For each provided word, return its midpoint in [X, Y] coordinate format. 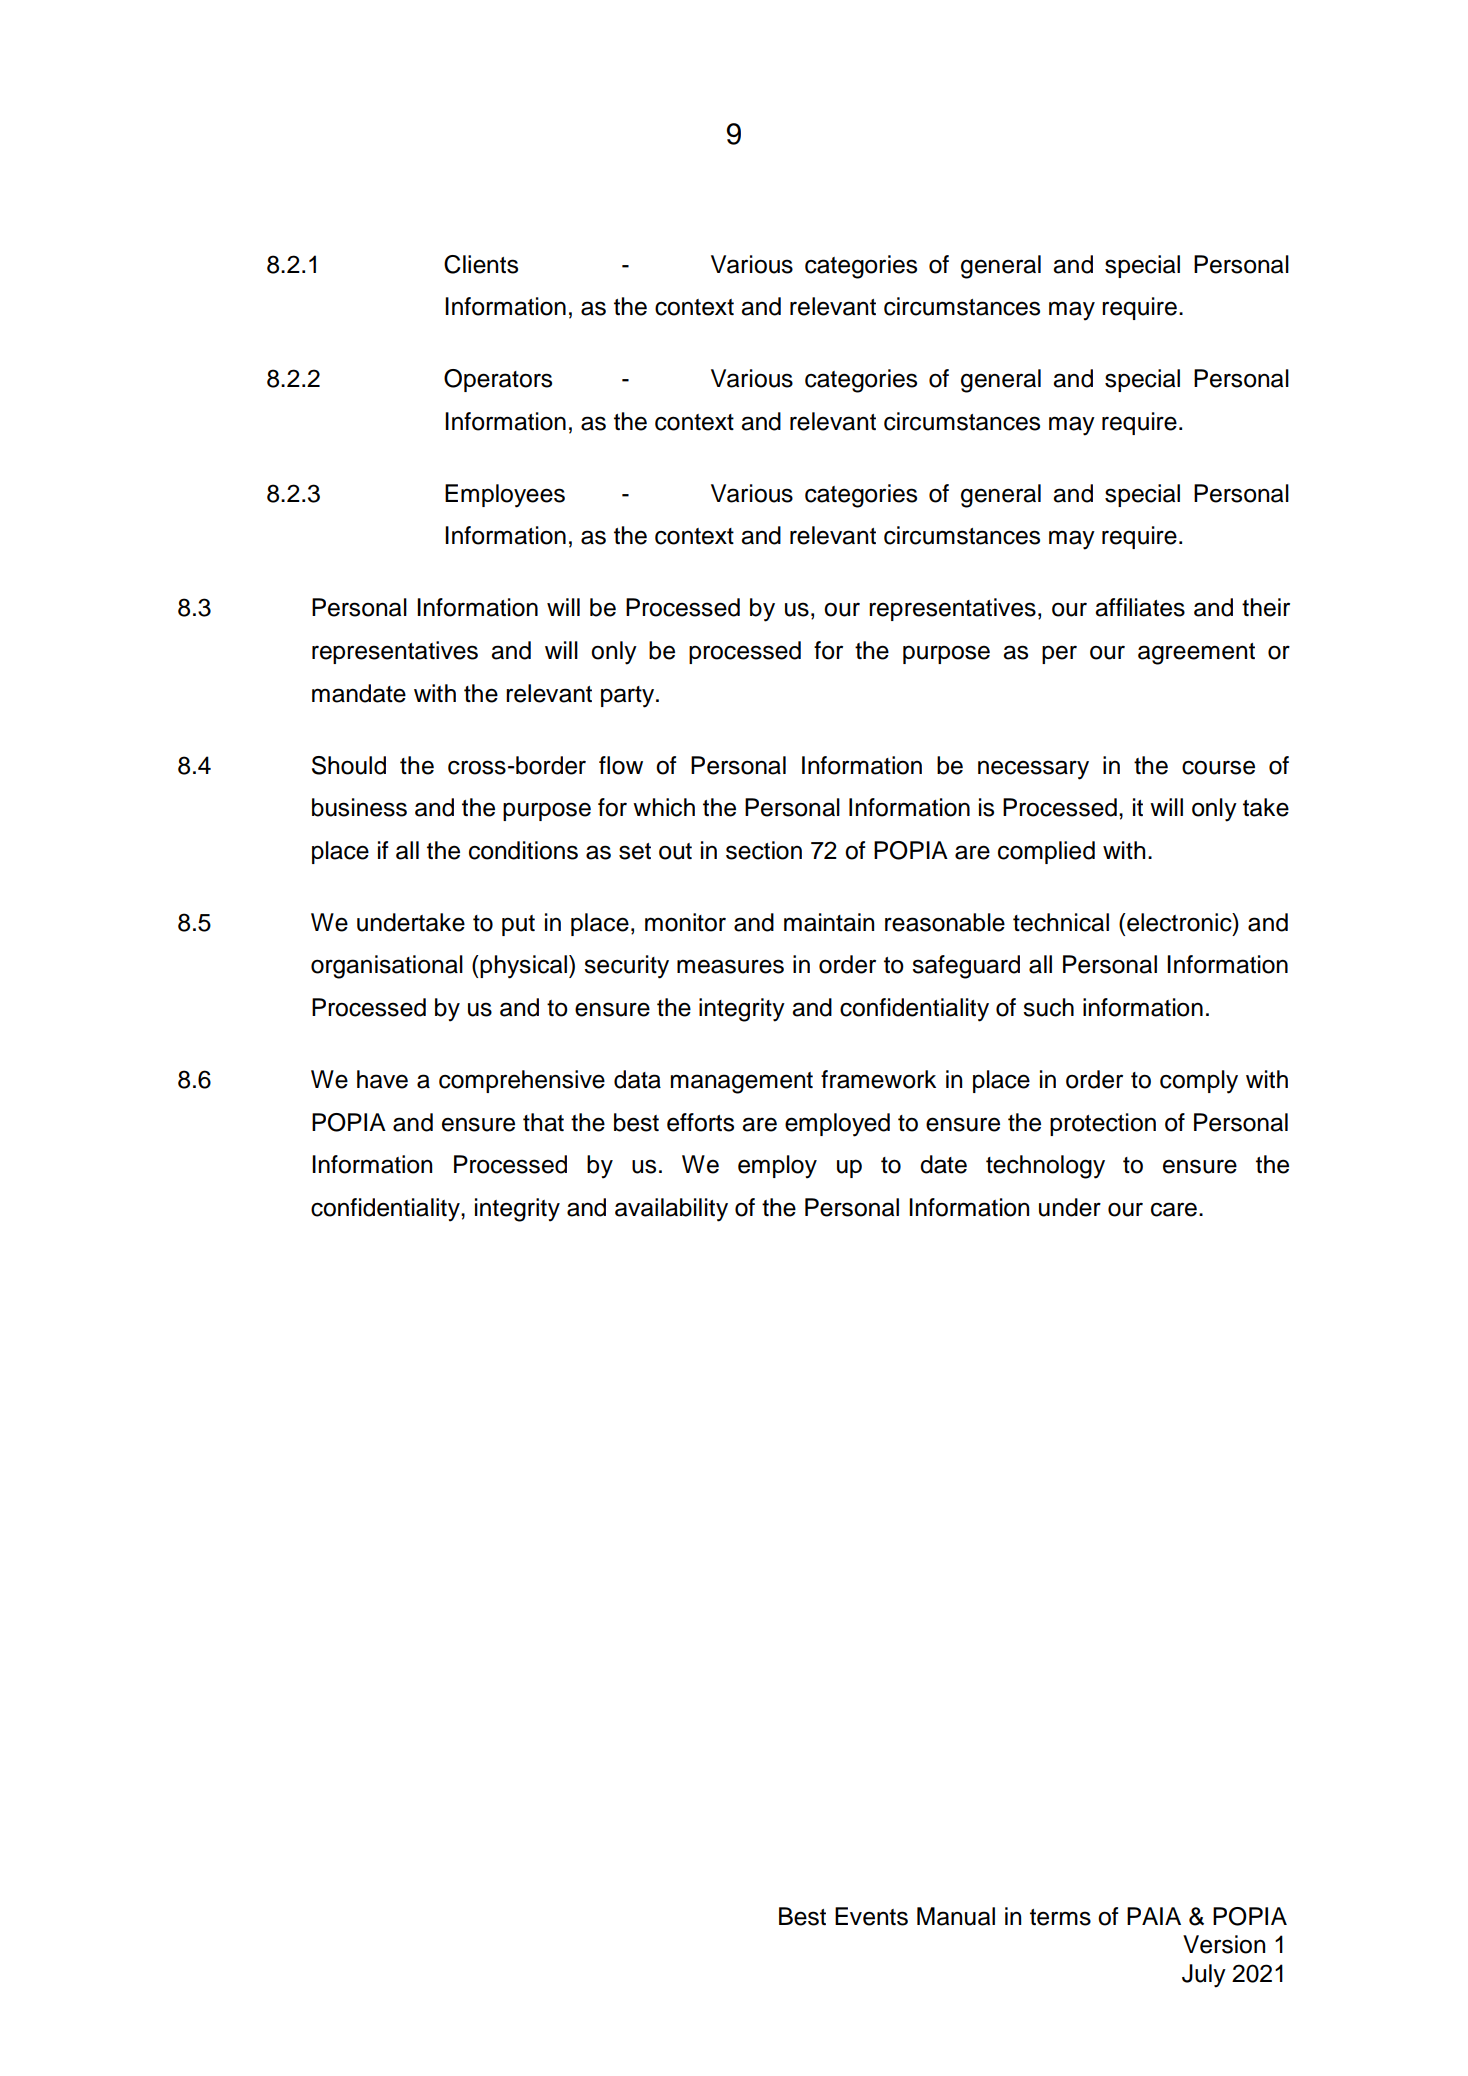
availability [671, 1210]
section [764, 850]
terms [1060, 1917]
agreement [1196, 654]
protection [1103, 1124]
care [1174, 1209]
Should [349, 765]
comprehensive [522, 1081]
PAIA [1154, 1916]
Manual [956, 1916]
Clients [481, 264]
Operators [498, 380]
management [742, 1083]
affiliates [1140, 607]
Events [871, 1916]
